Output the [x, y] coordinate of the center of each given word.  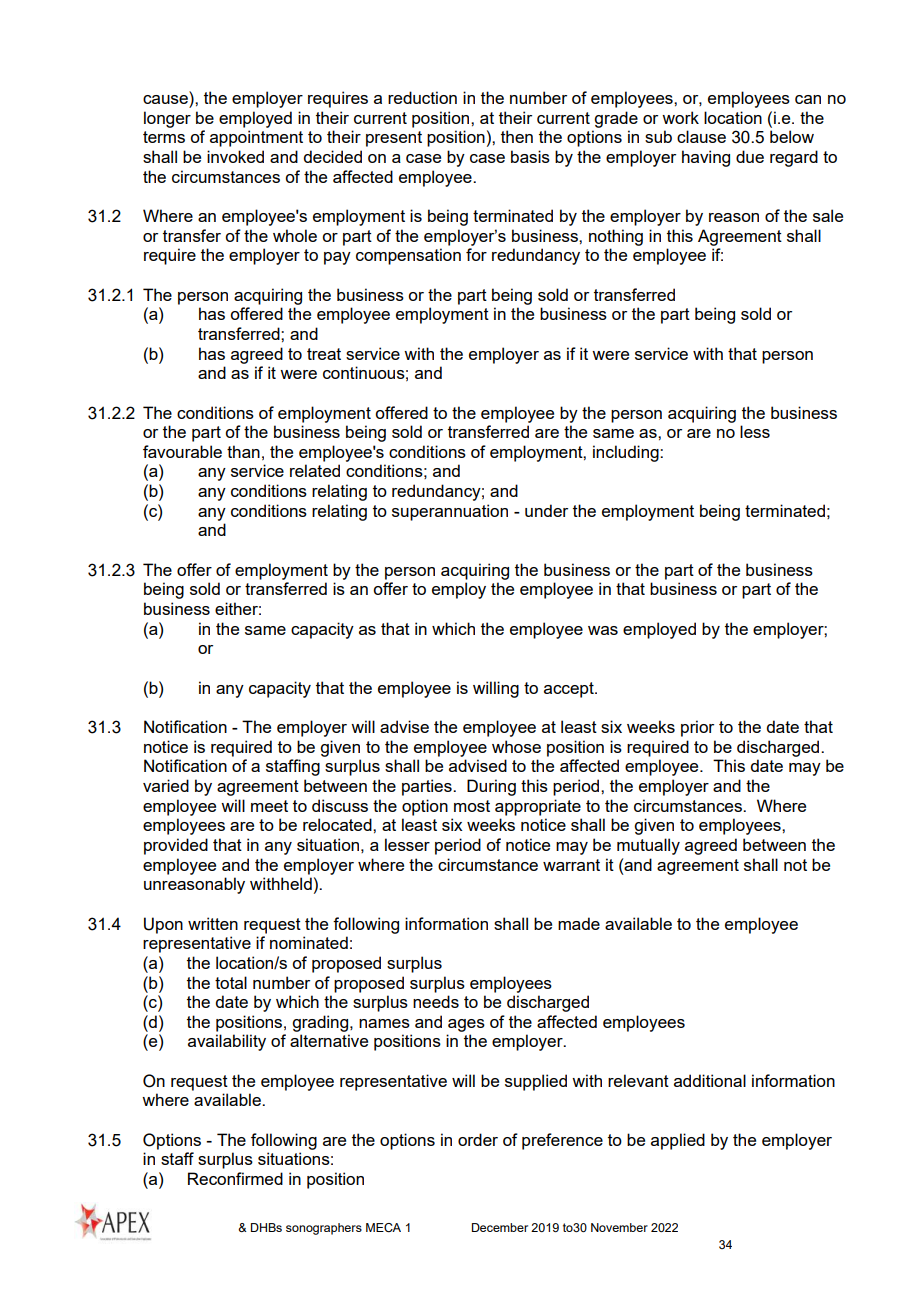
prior [697, 728]
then [517, 136]
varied [166, 785]
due [750, 156]
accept [570, 690]
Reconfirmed [235, 1178]
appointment [256, 138]
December [500, 1227]
